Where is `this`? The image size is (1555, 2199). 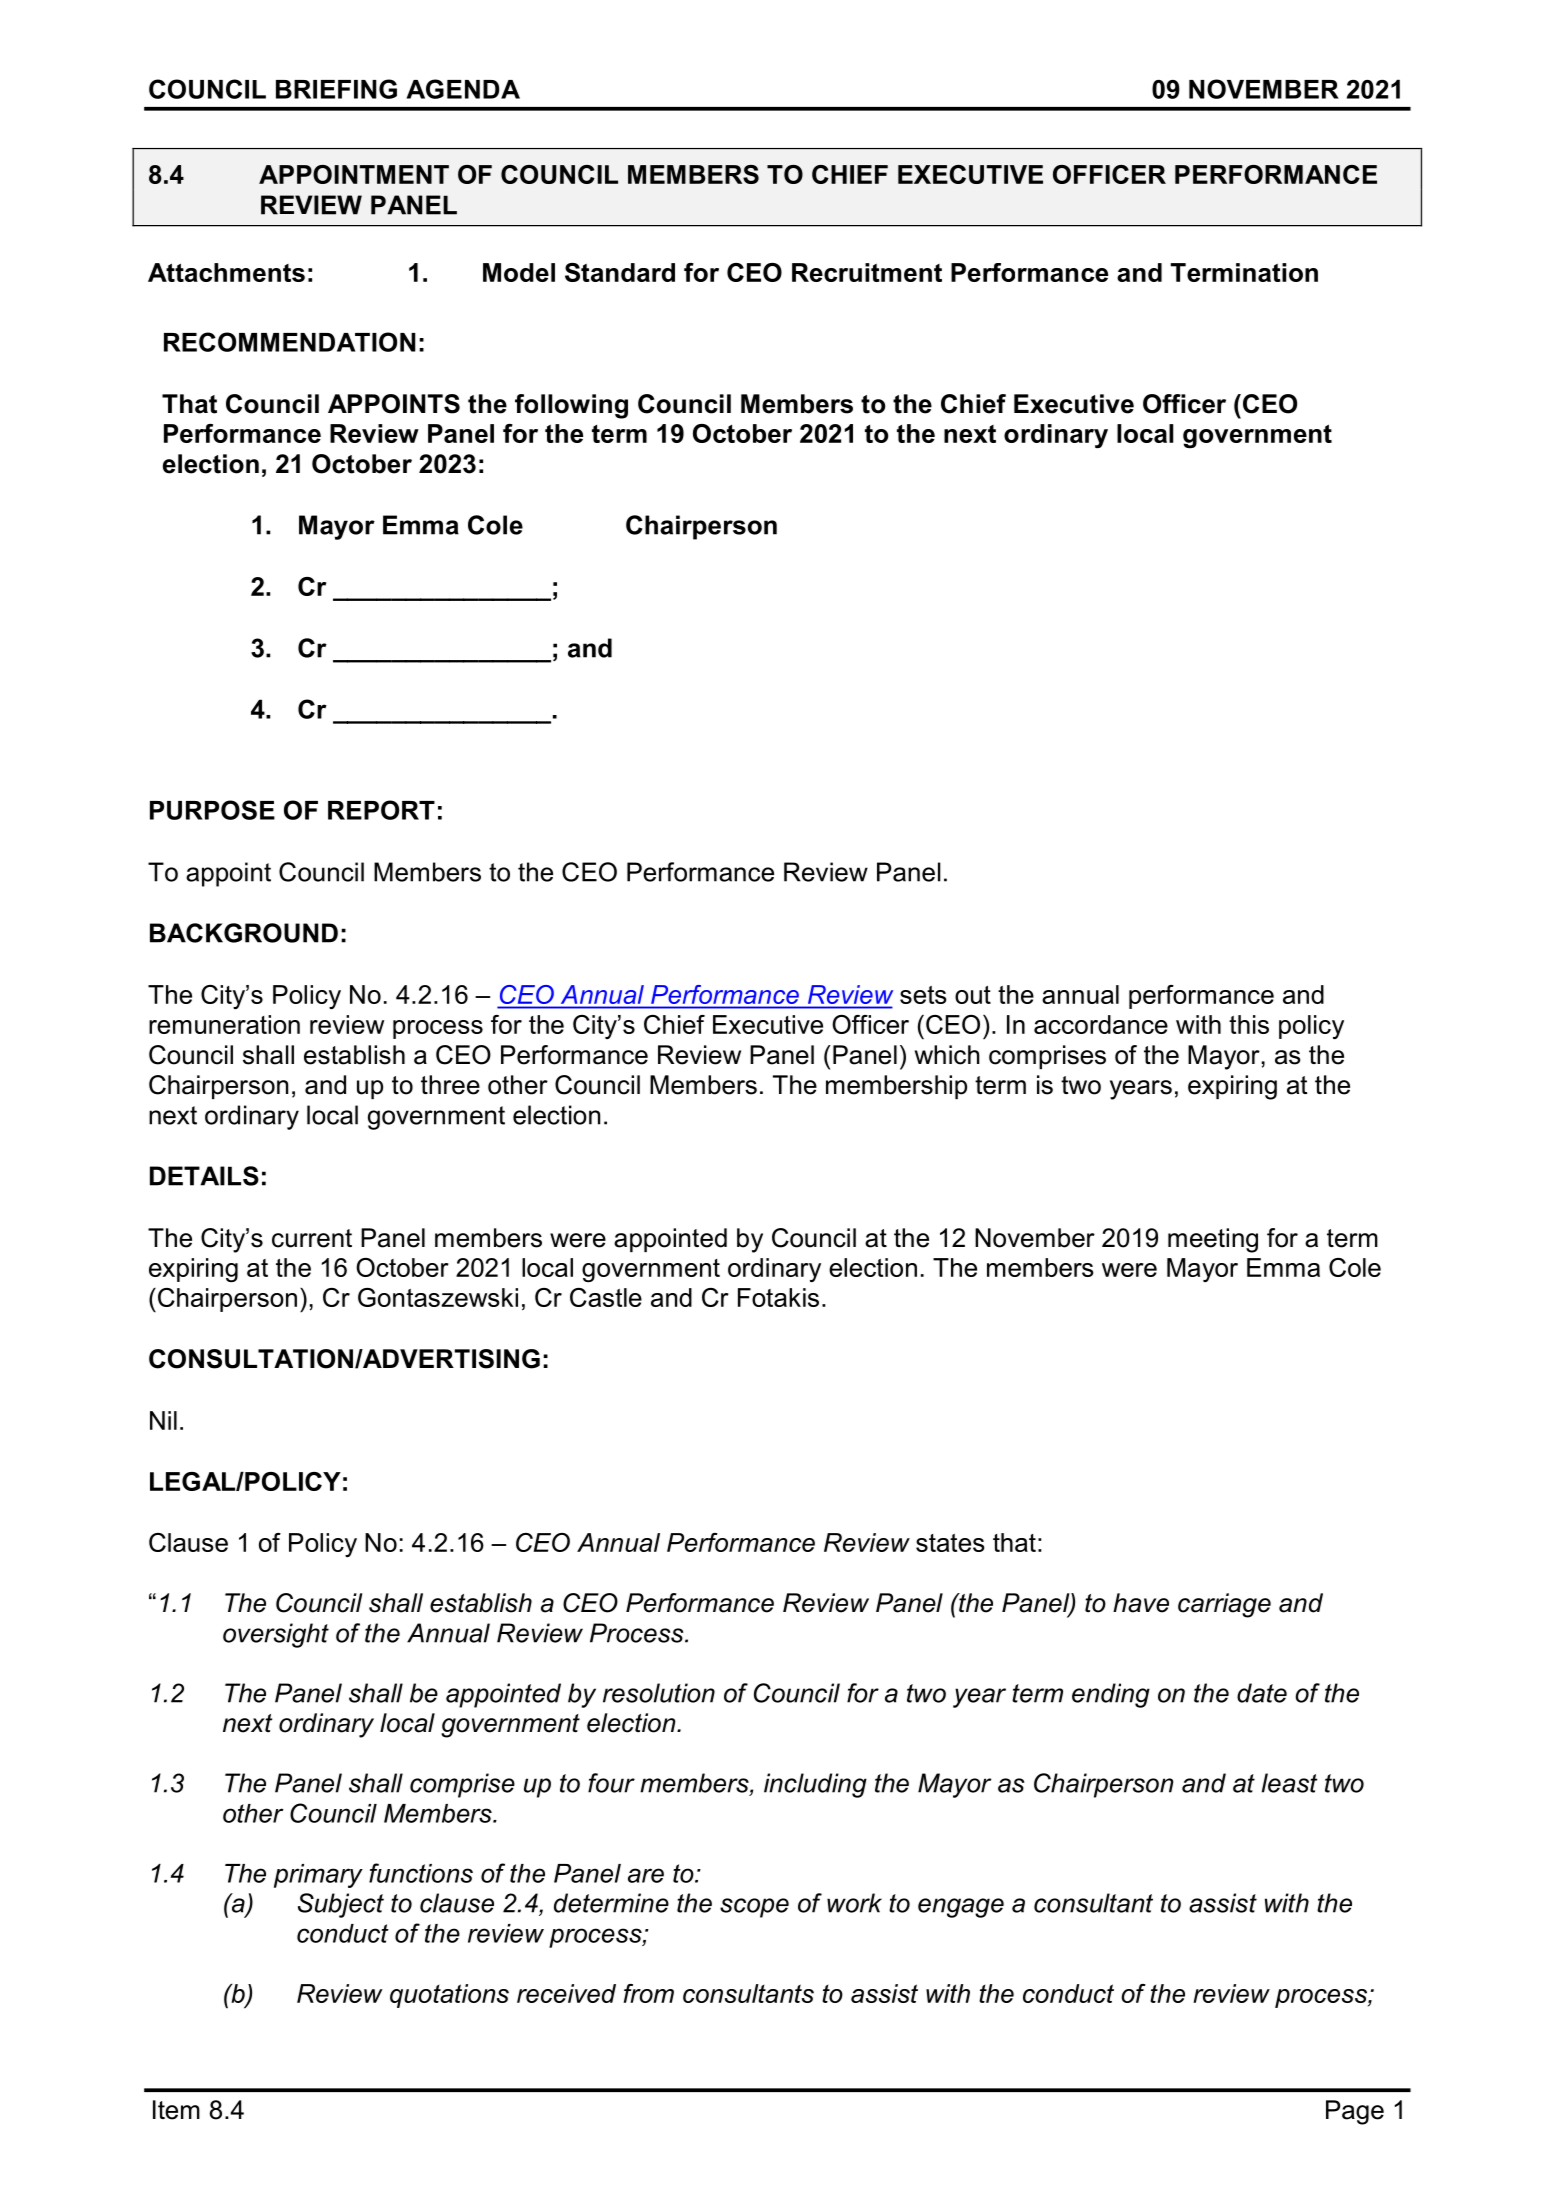 this is located at coordinates (1249, 1024).
